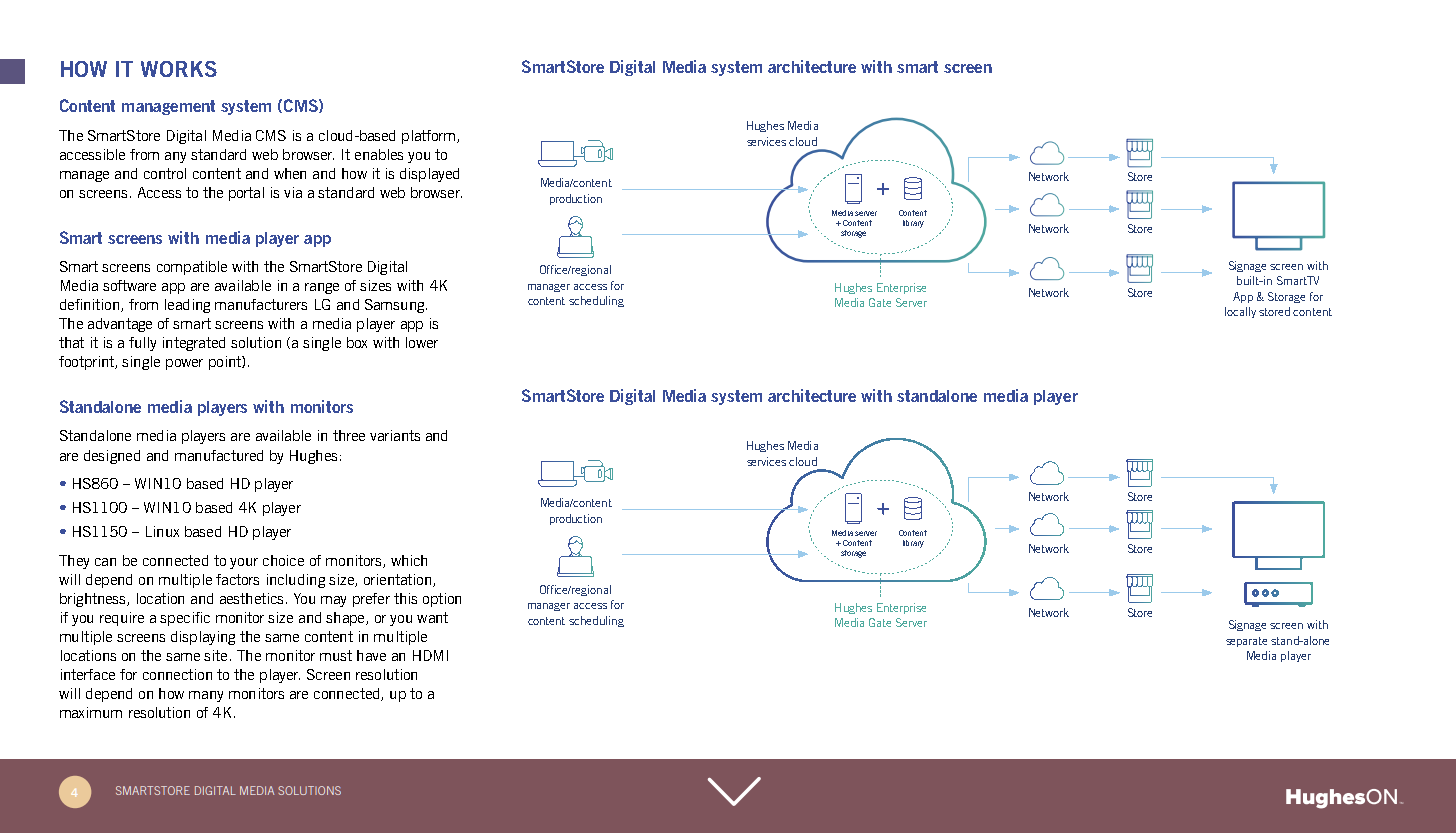  I want to click on Samsung, so click(396, 306).
